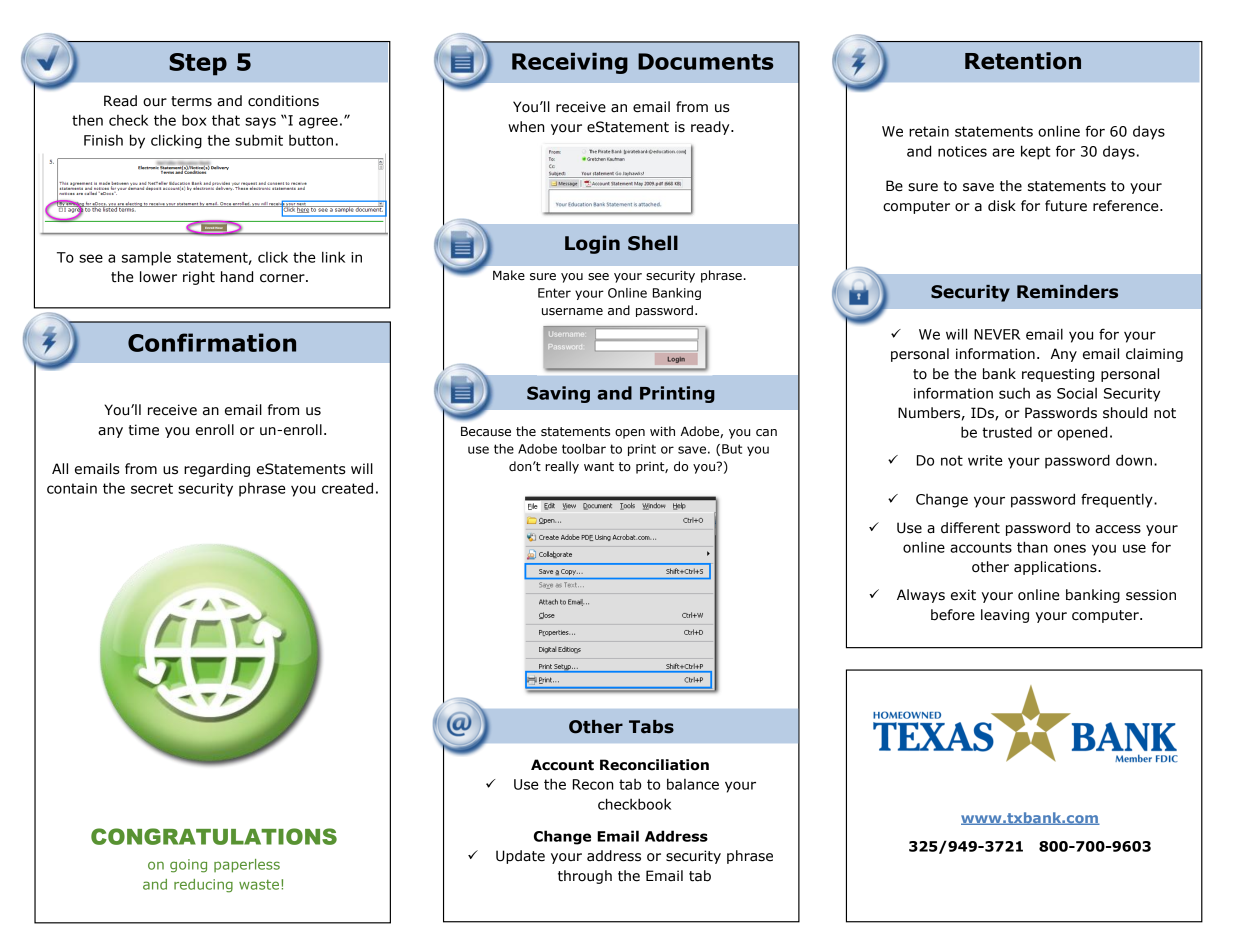 This screenshot has height=952, width=1233. Describe the element at coordinates (191, 101) in the screenshot. I see `terms` at that location.
